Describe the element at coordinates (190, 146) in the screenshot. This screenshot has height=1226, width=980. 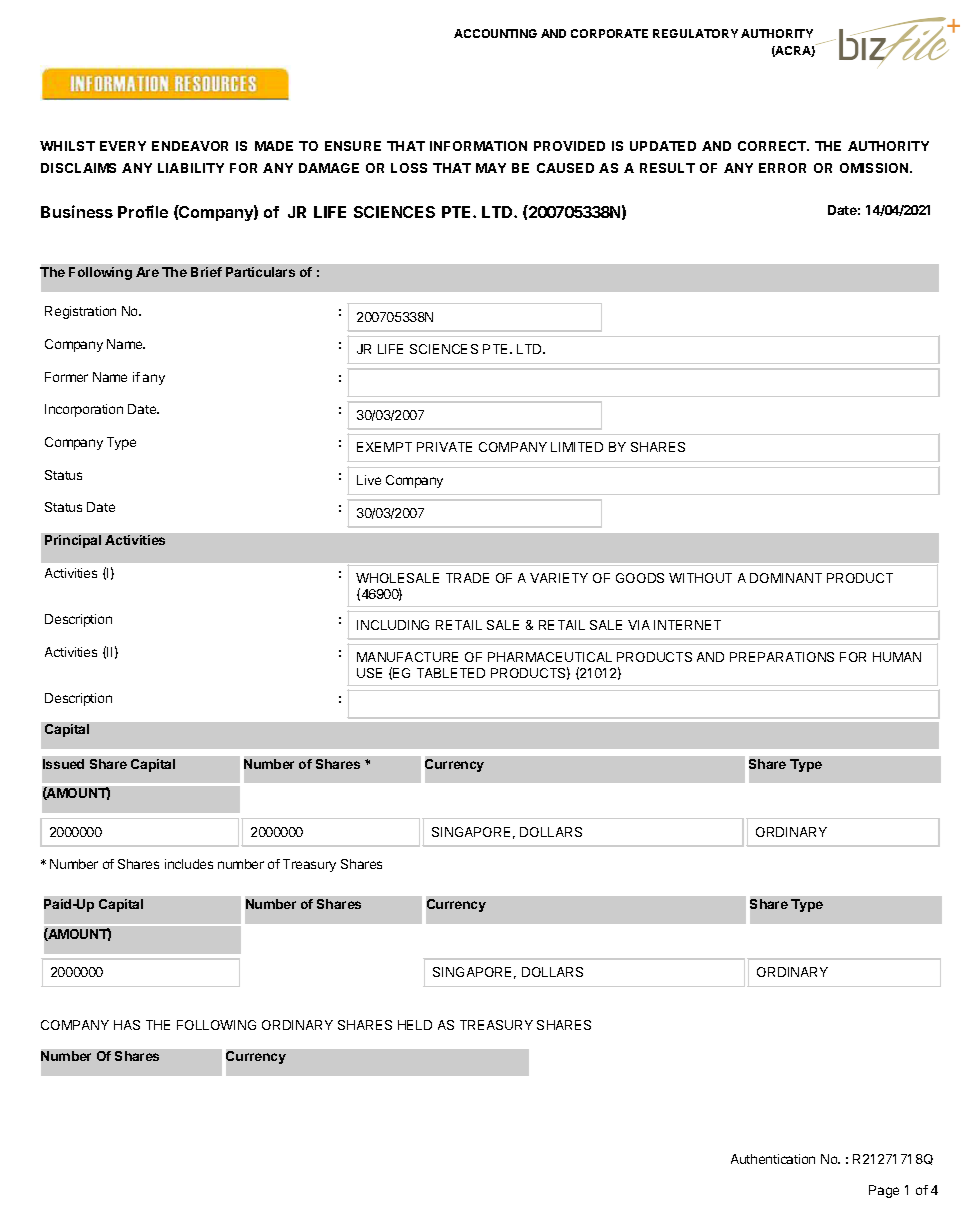
I see `ENDEAVOR` at that location.
